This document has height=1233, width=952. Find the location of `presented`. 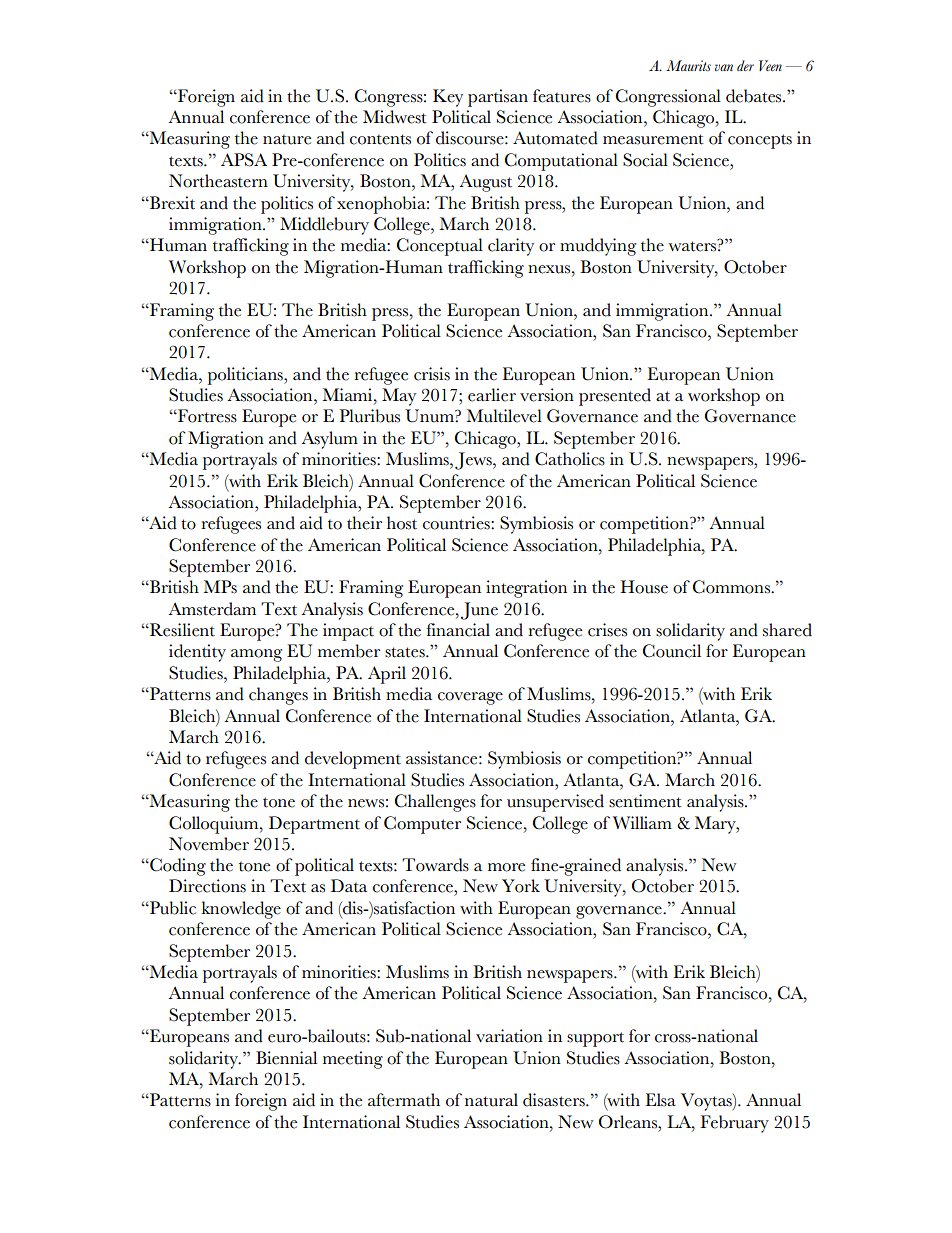

presented is located at coordinates (615, 397).
